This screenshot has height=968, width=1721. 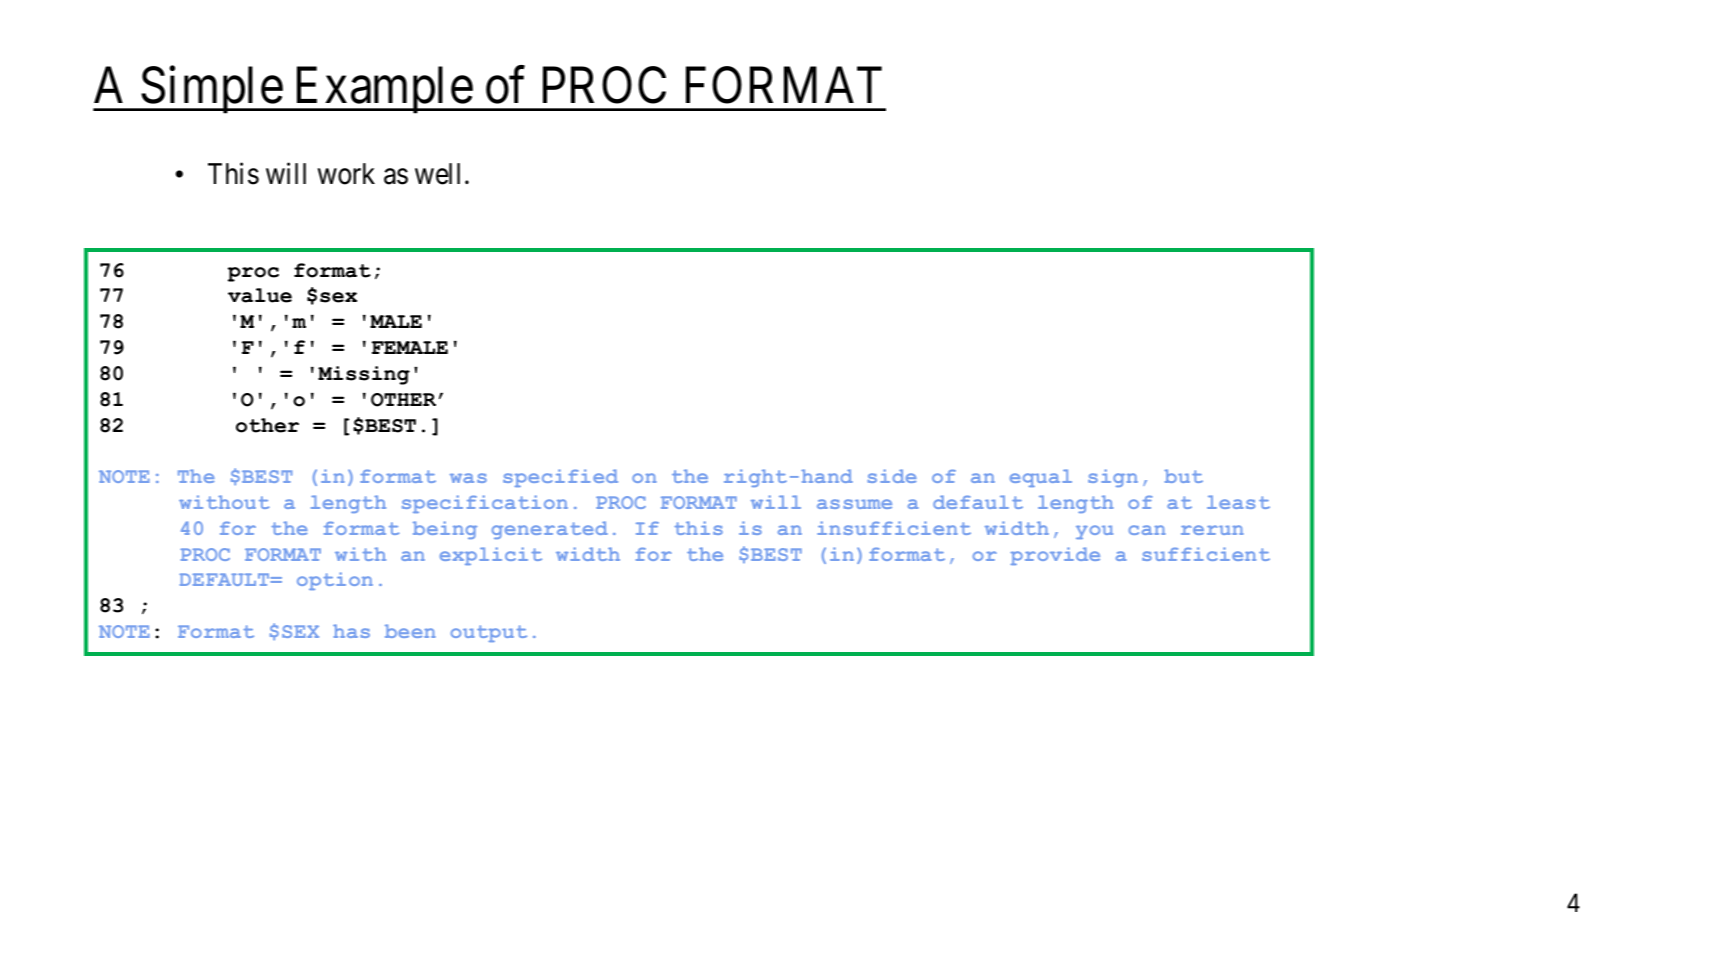 I want to click on output, so click(x=489, y=633).
